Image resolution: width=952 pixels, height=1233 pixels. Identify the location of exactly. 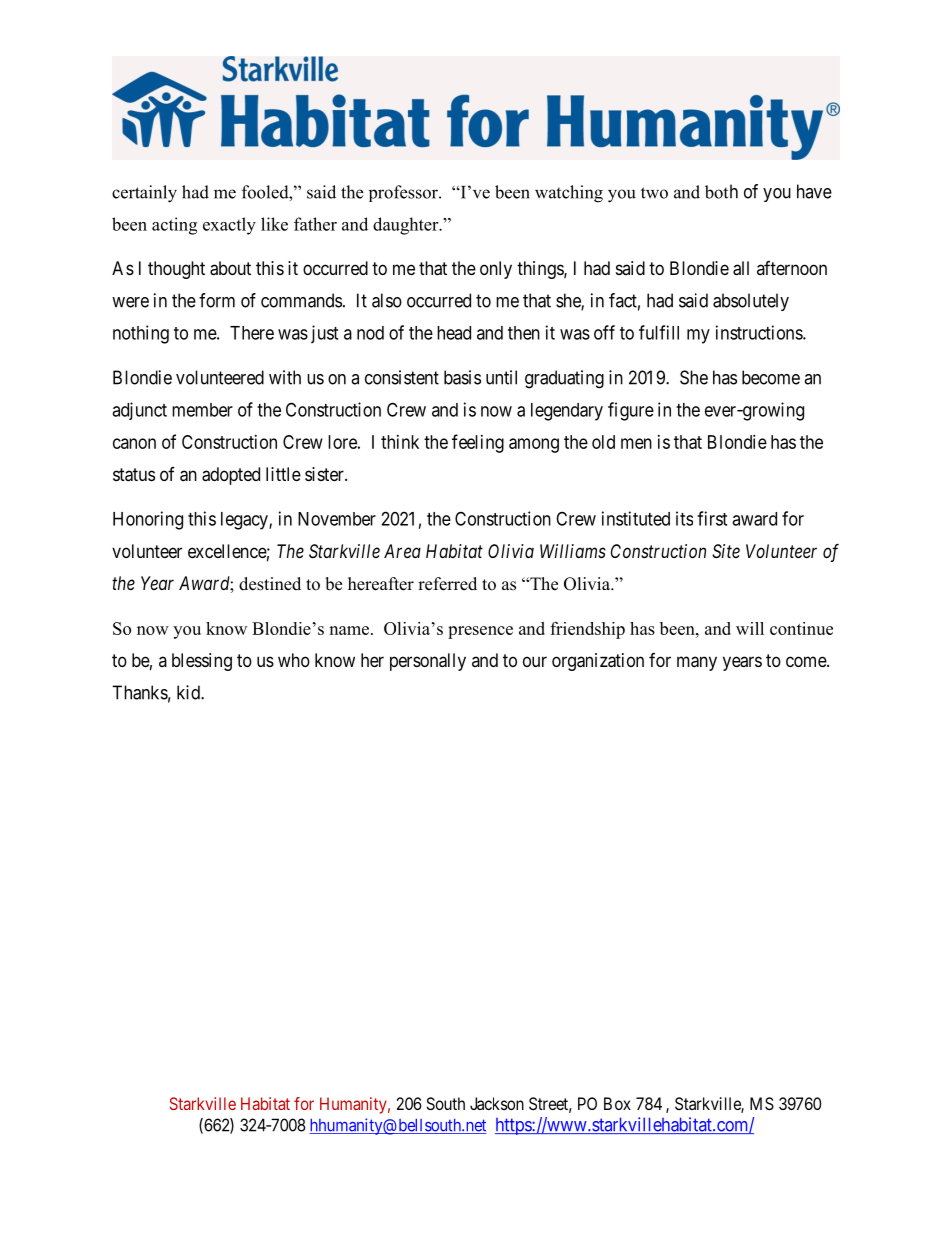
(229, 226).
